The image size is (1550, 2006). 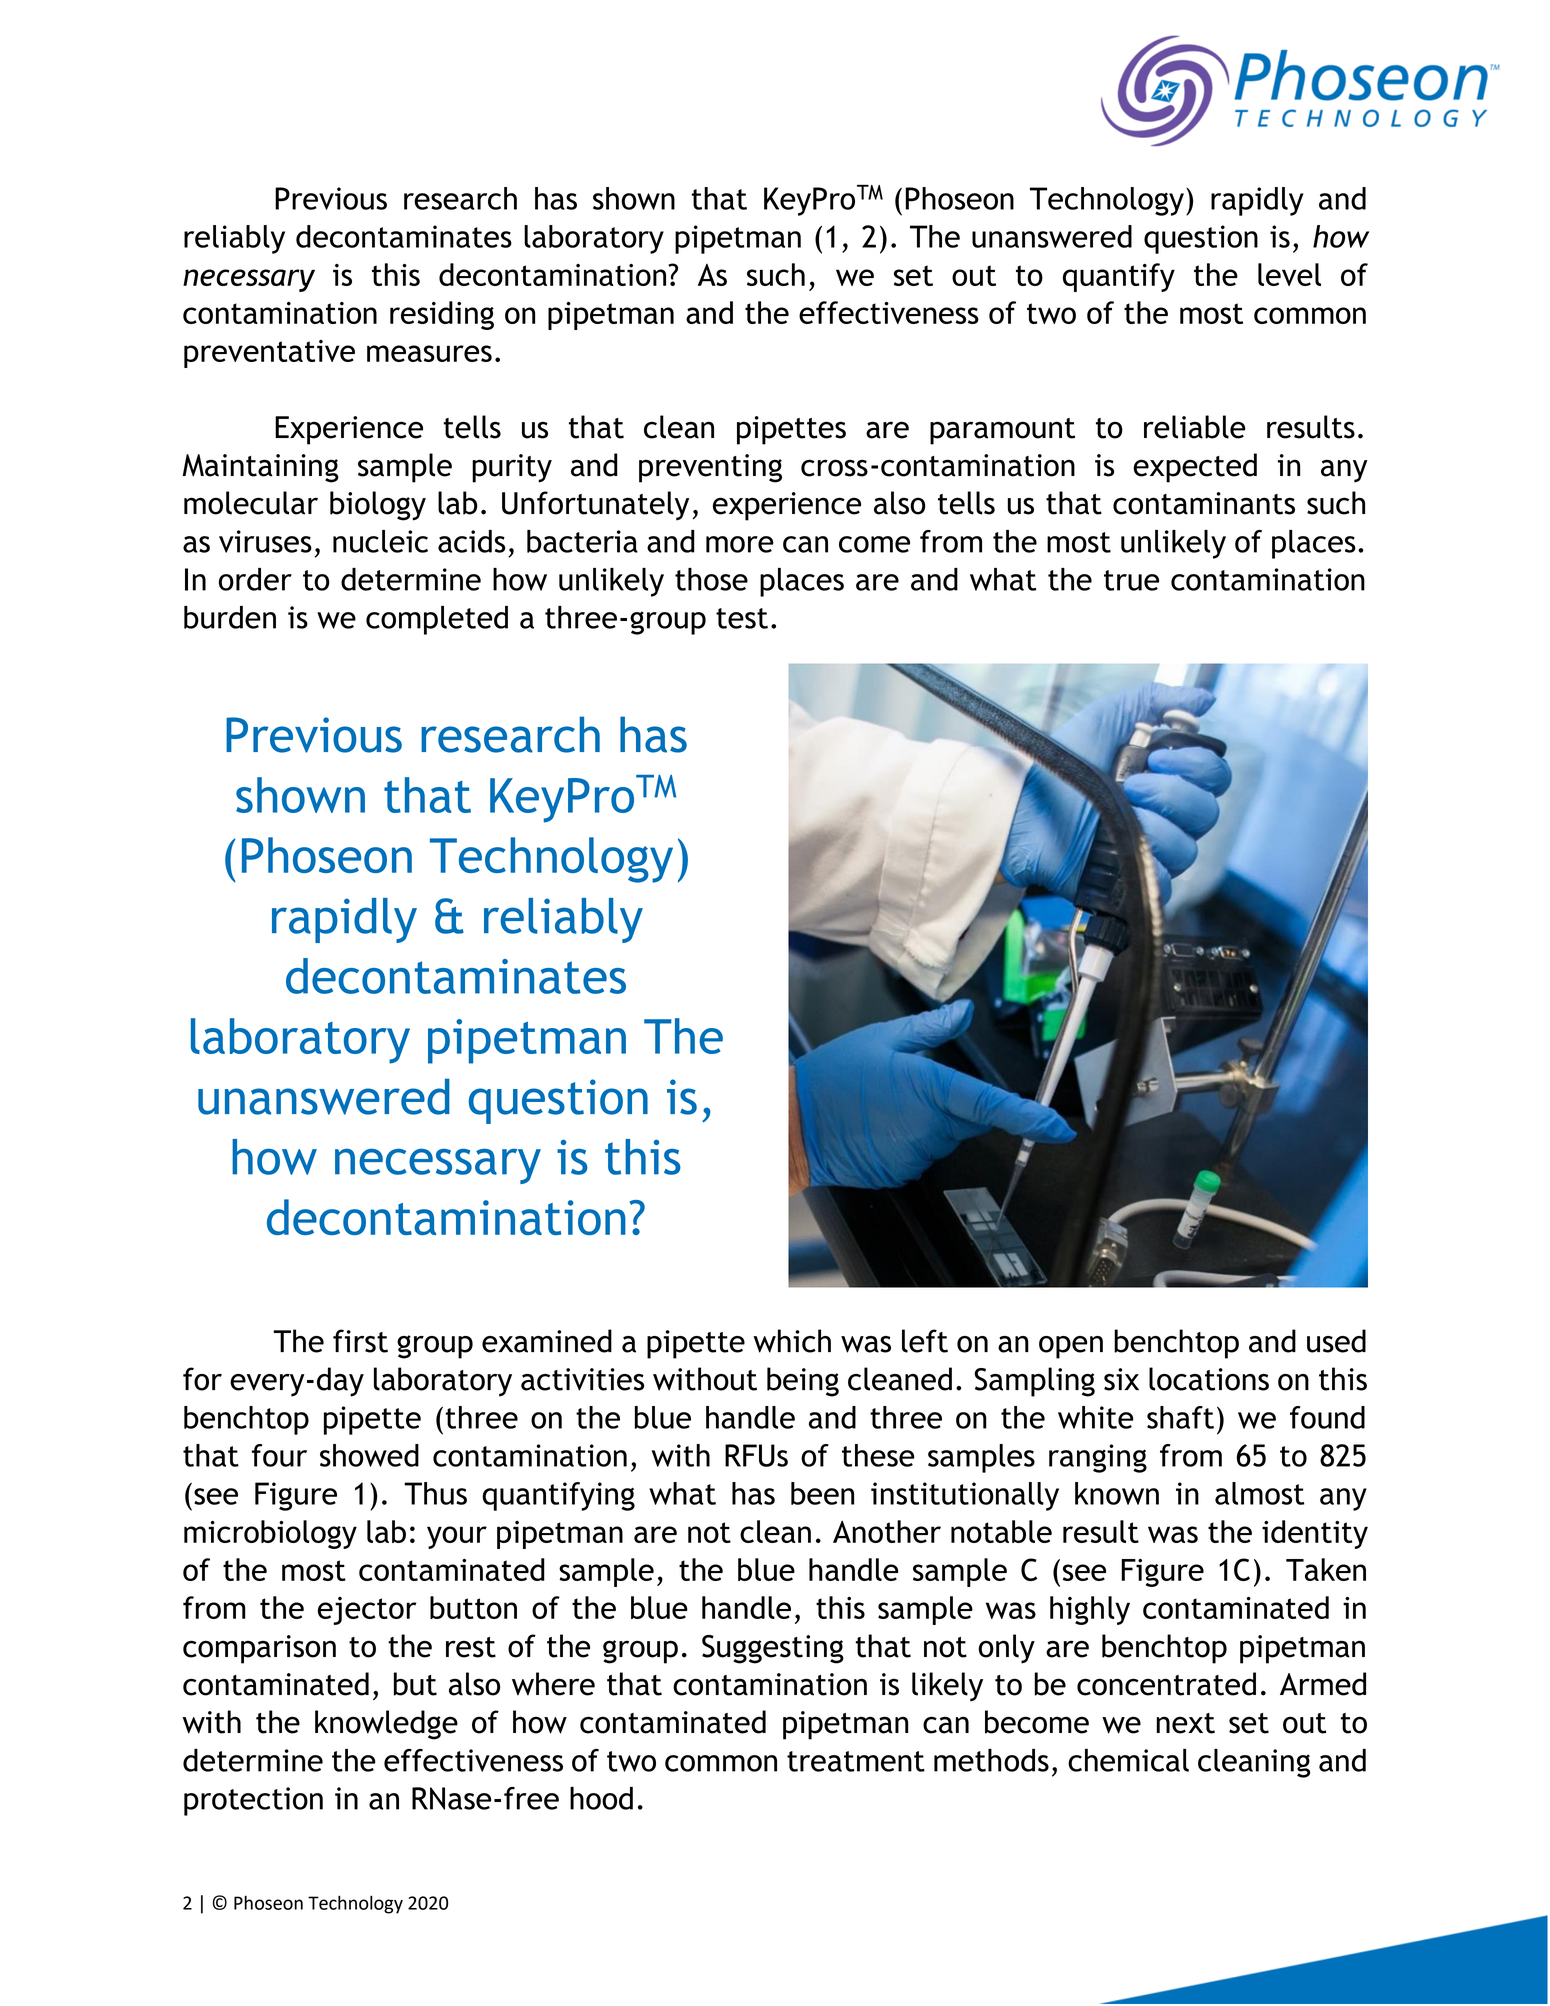 I want to click on residing, so click(x=442, y=315).
